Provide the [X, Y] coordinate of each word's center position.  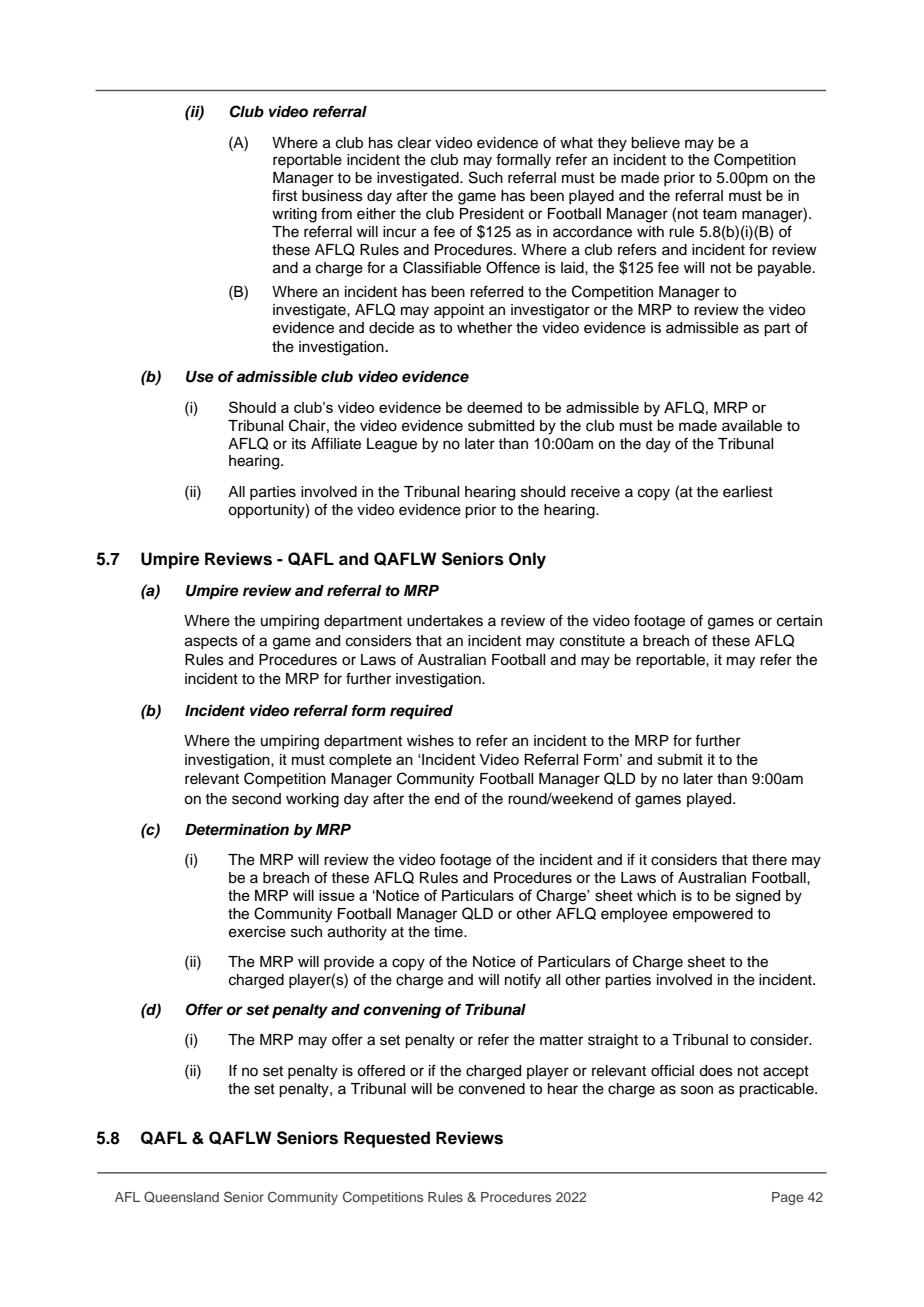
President [492, 214]
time [449, 932]
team [719, 214]
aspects [211, 642]
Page [787, 1198]
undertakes [445, 621]
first [284, 195]
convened [492, 1089]
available [752, 426]
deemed [494, 407]
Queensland [181, 1197]
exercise [257, 932]
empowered [713, 915]
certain [799, 621]
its [299, 444]
